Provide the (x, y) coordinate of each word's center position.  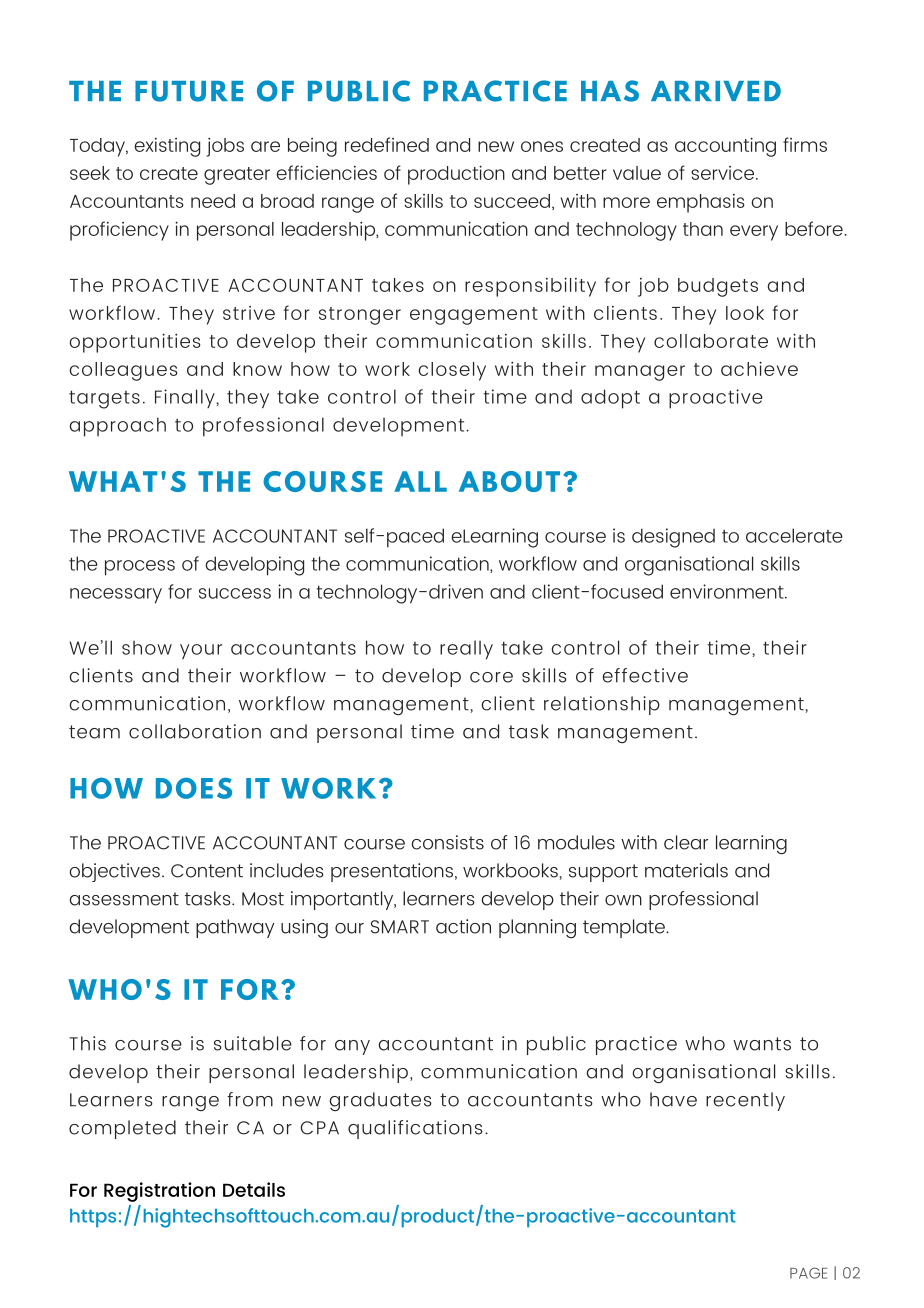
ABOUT (509, 481)
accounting (725, 147)
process (140, 568)
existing (167, 147)
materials (686, 870)
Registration (159, 1192)
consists (447, 842)
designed (673, 538)
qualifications (415, 1129)
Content (207, 871)
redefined (387, 144)
